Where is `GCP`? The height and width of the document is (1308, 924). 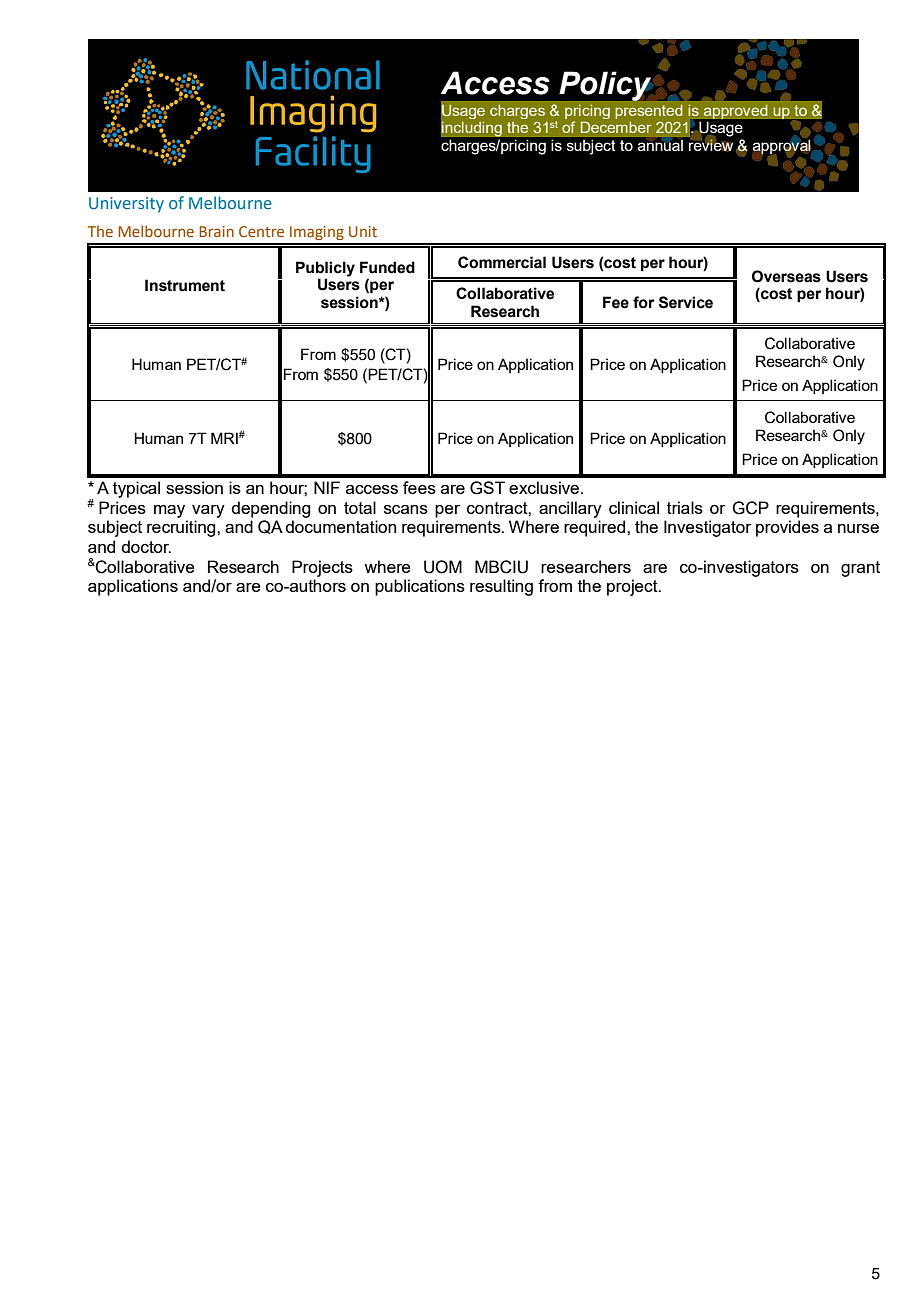 GCP is located at coordinates (750, 508).
